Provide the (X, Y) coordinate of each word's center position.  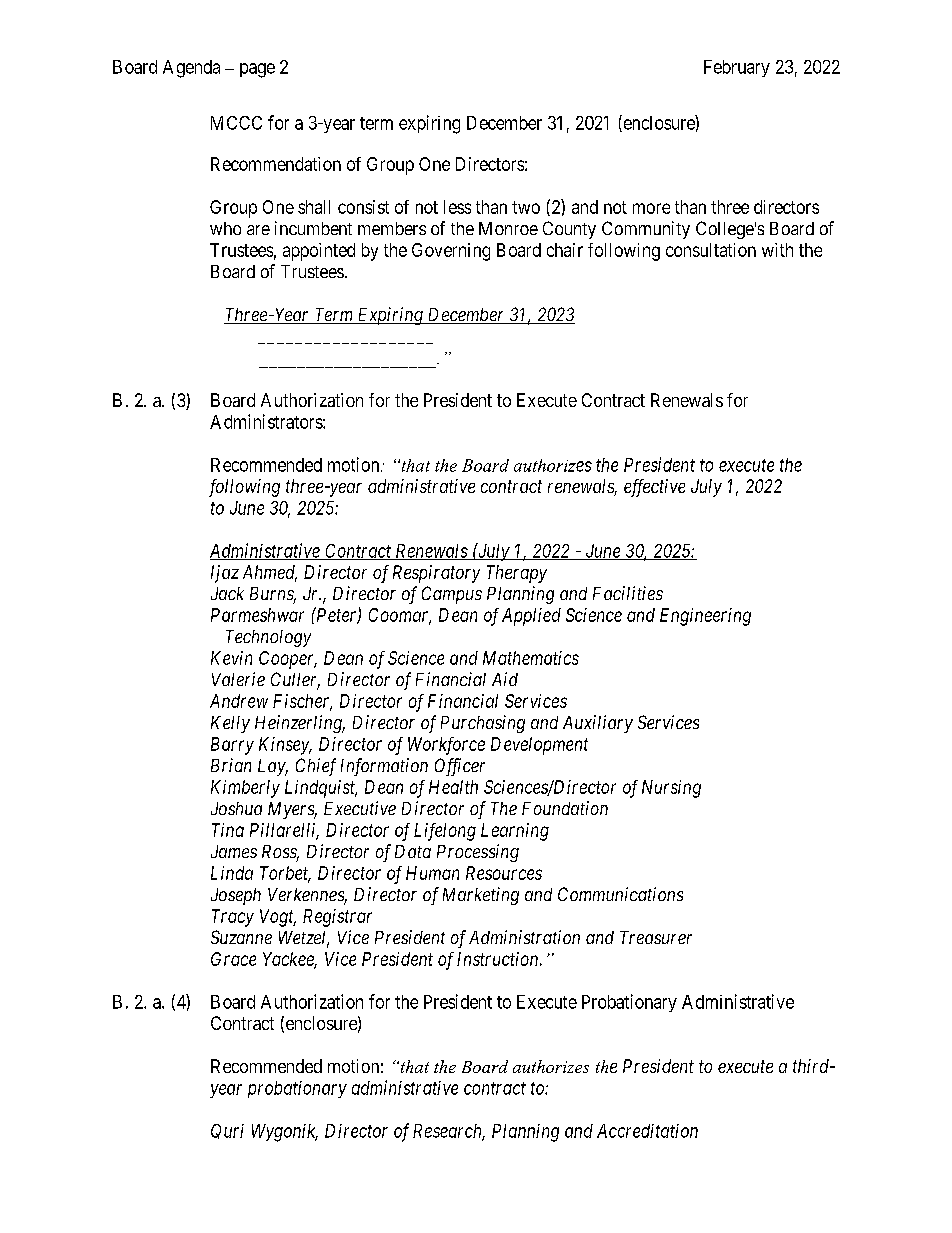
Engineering (705, 617)
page (257, 70)
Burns (273, 595)
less (457, 207)
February (737, 68)
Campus (452, 595)
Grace (233, 959)
